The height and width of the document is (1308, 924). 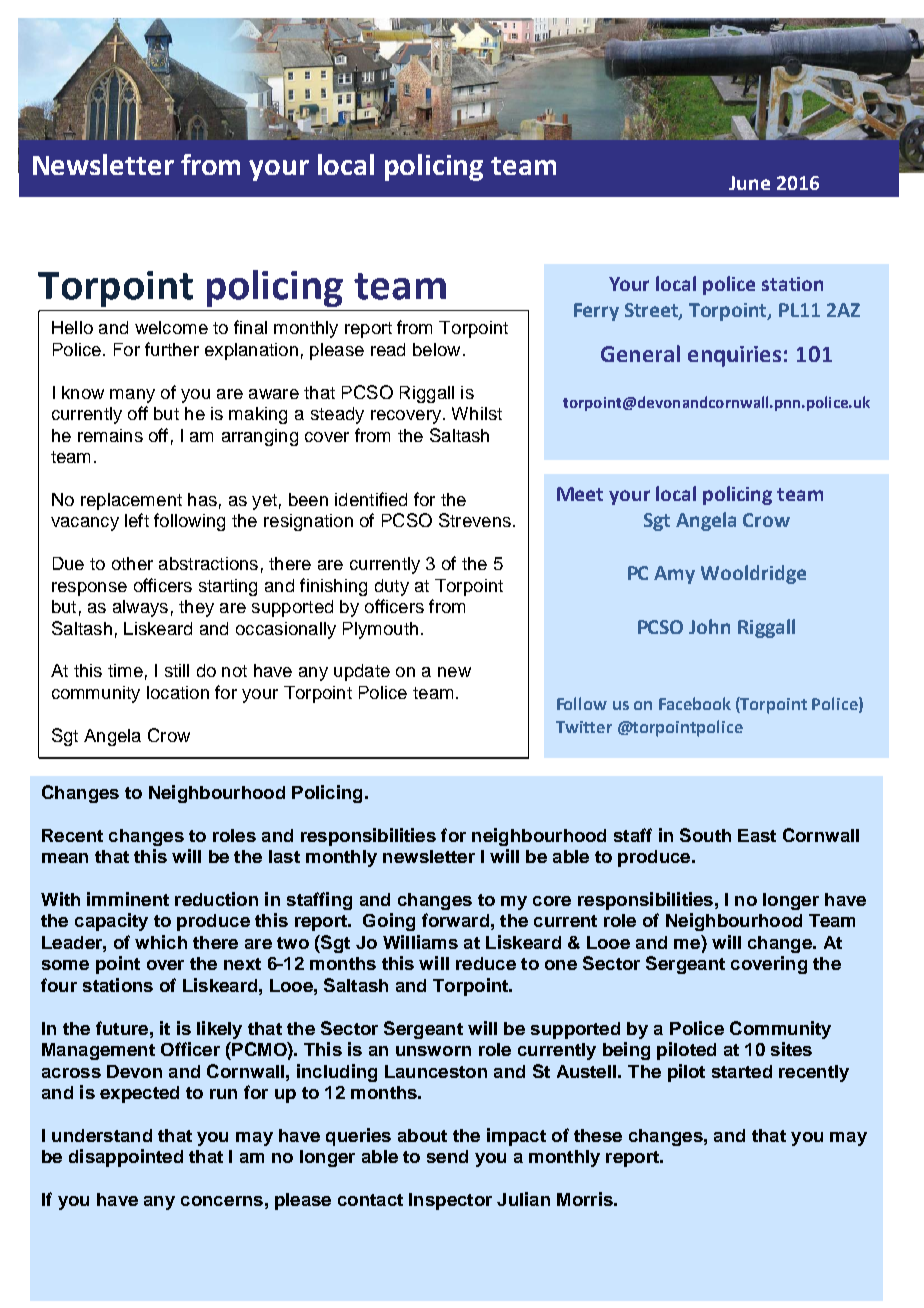 What do you see at coordinates (392, 587) in the document?
I see `duty` at bounding box center [392, 587].
